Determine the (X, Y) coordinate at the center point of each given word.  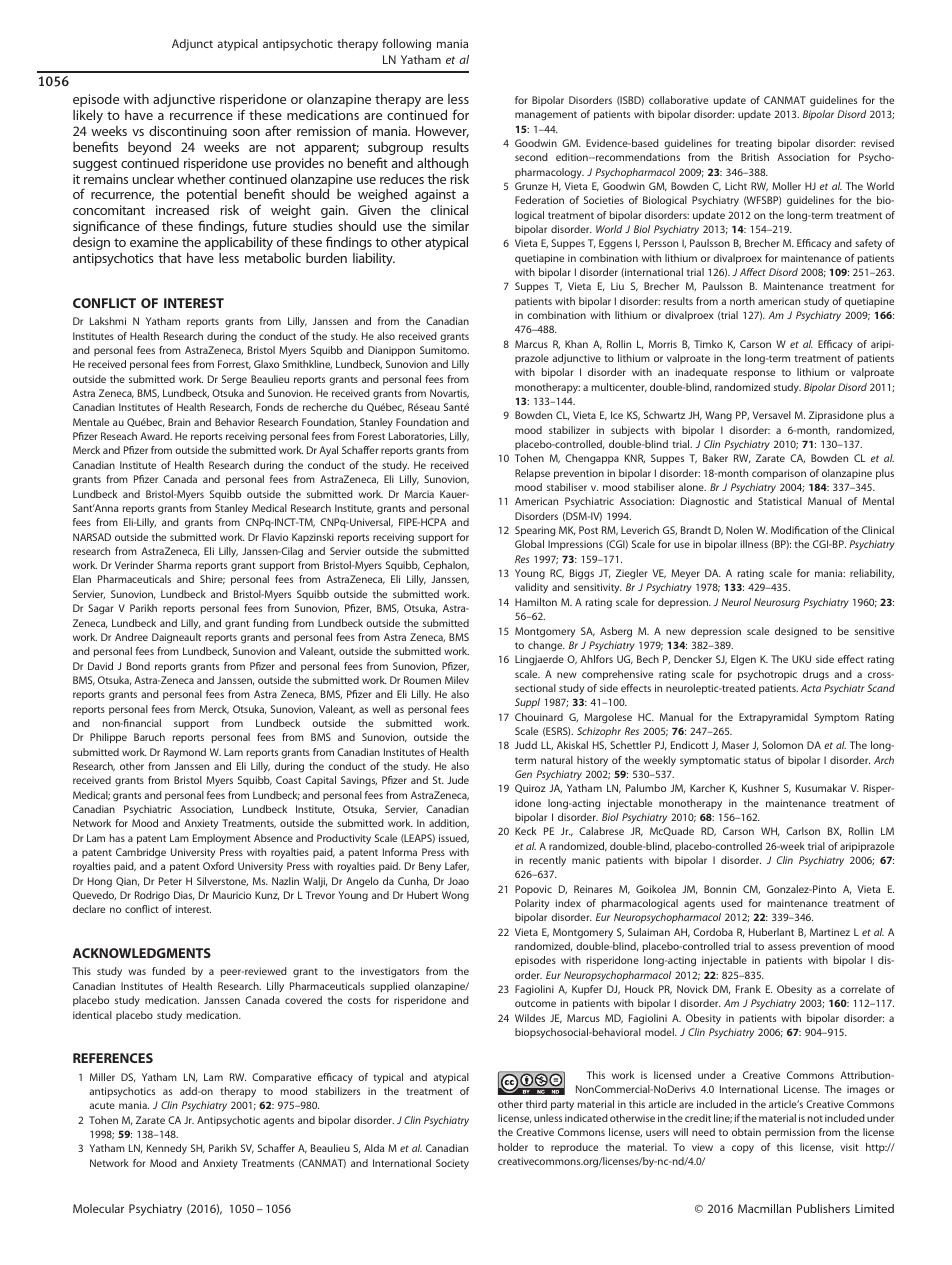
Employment (222, 839)
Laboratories (417, 436)
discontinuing (188, 132)
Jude (458, 780)
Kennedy (167, 1149)
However (442, 132)
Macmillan (764, 1208)
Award (156, 436)
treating (754, 144)
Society (452, 1164)
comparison (779, 474)
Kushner (760, 788)
